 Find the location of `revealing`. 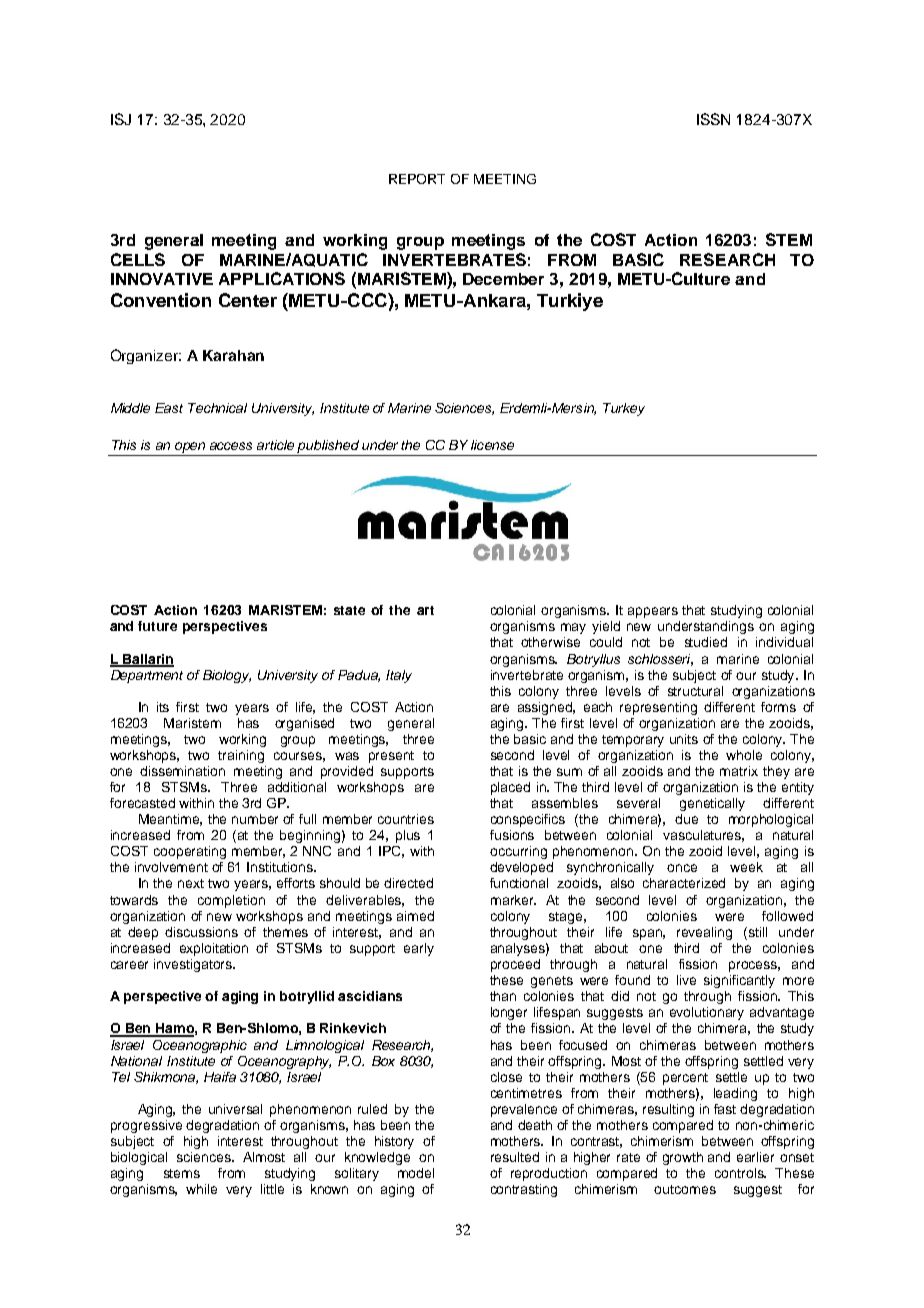

revealing is located at coordinates (704, 933).
